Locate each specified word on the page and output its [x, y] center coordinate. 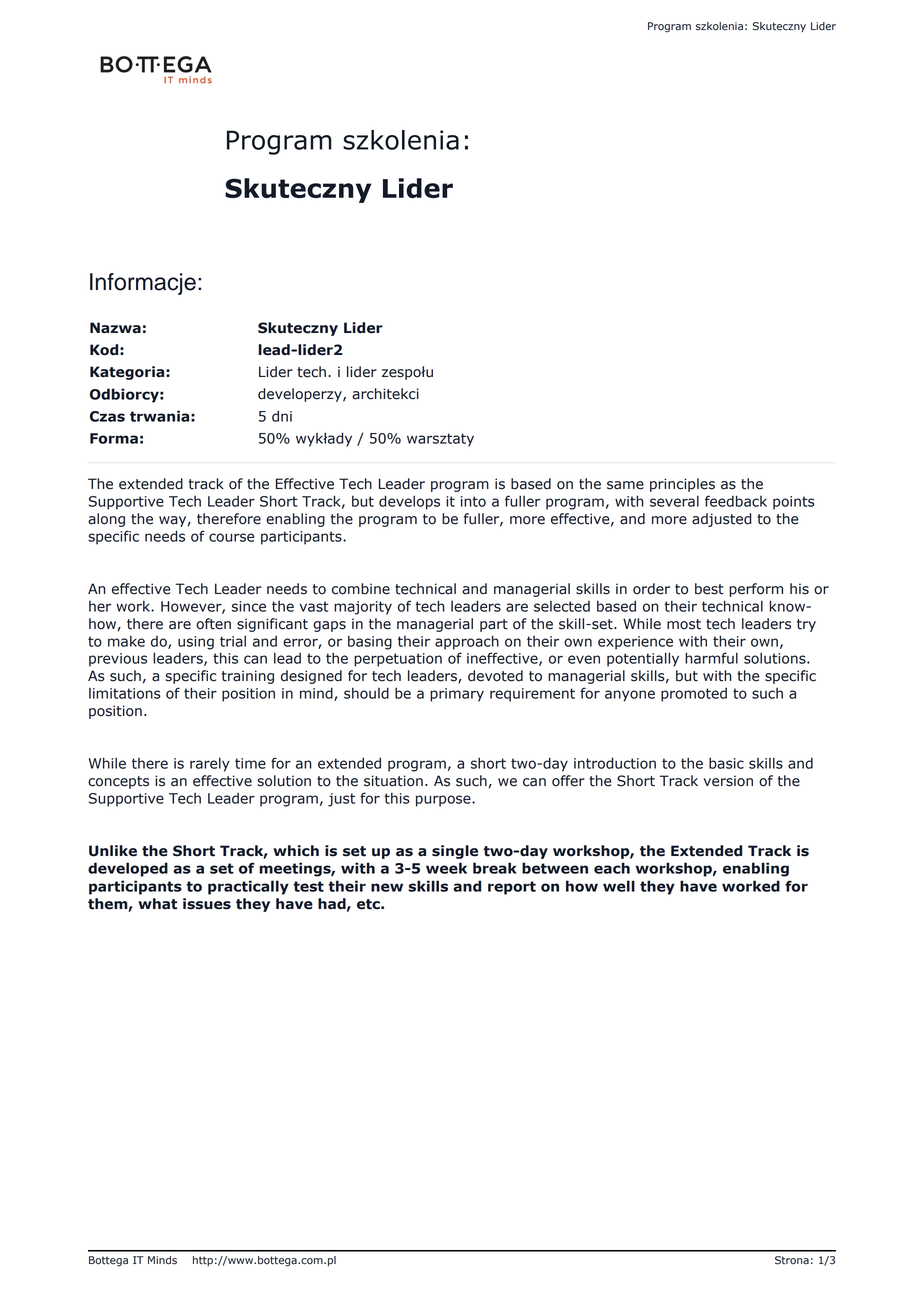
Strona [792, 1260]
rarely [210, 764]
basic [726, 763]
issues [207, 904]
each [612, 868]
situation [393, 781]
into [473, 501]
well [619, 886]
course [231, 537]
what [157, 904]
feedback [736, 501]
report [512, 888]
